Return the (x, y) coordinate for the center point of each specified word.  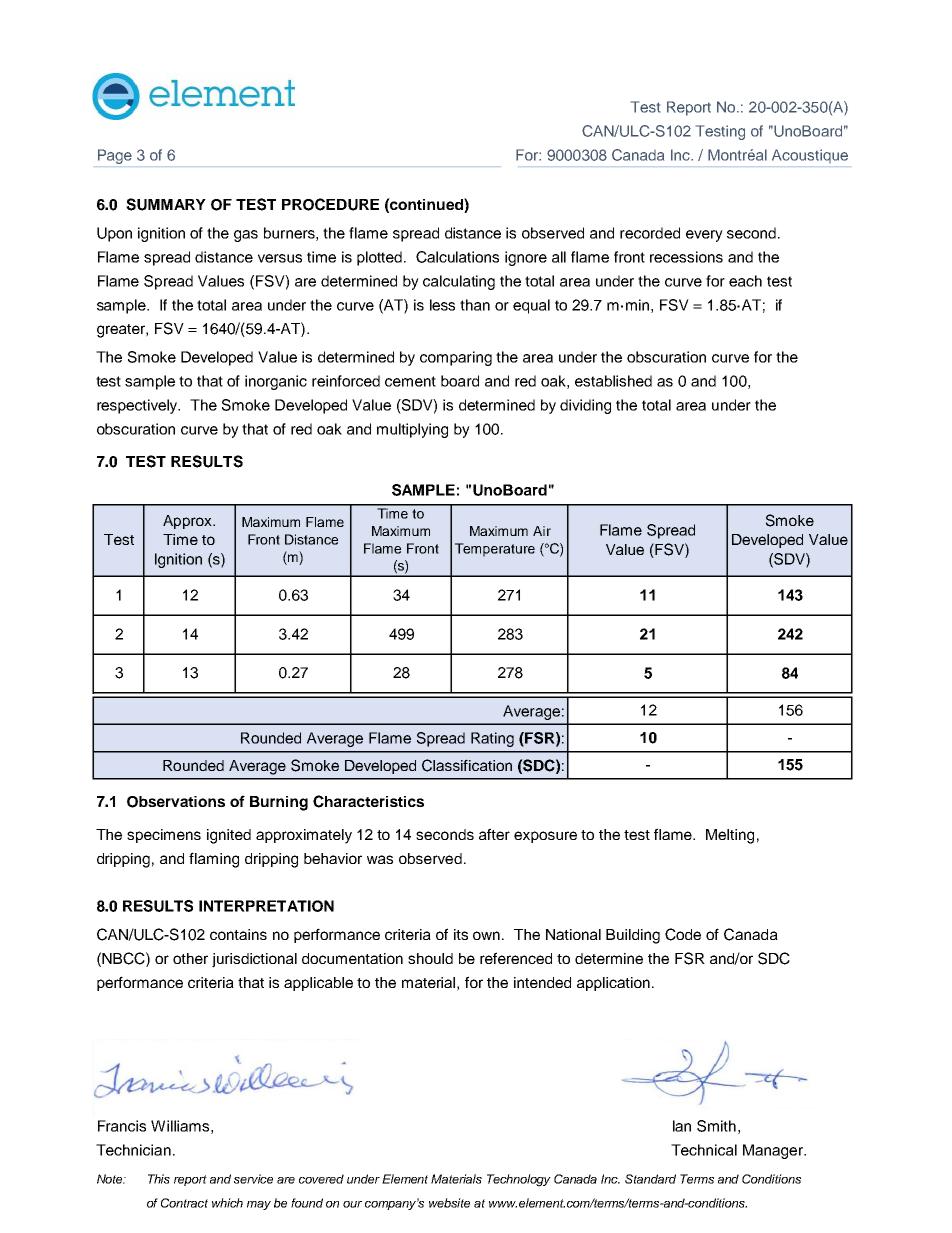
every (704, 236)
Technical (704, 1150)
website (449, 1203)
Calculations (457, 257)
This (159, 1179)
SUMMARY (166, 204)
